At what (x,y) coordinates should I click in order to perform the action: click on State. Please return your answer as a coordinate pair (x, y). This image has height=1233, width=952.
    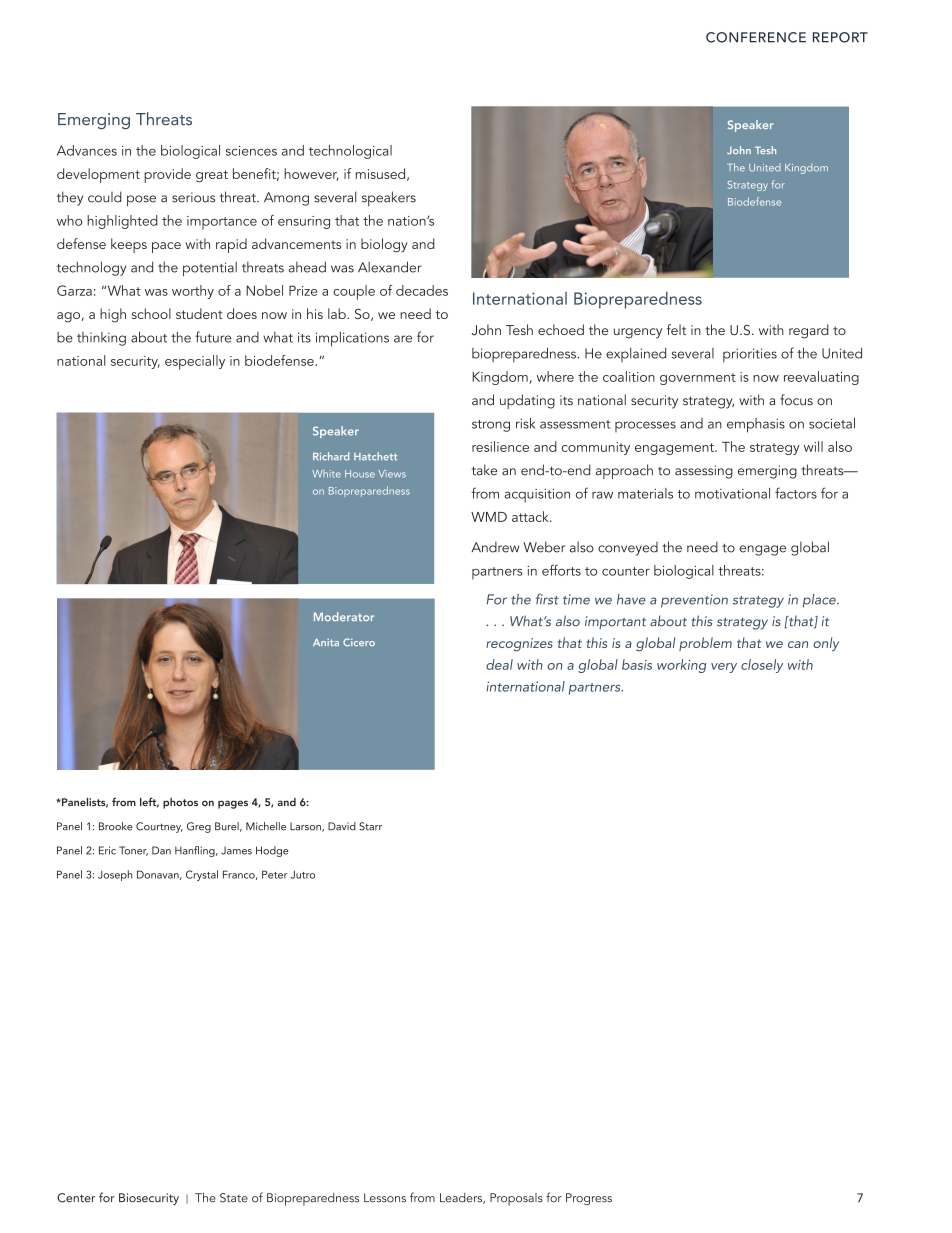
    Looking at the image, I should click on (234, 1198).
